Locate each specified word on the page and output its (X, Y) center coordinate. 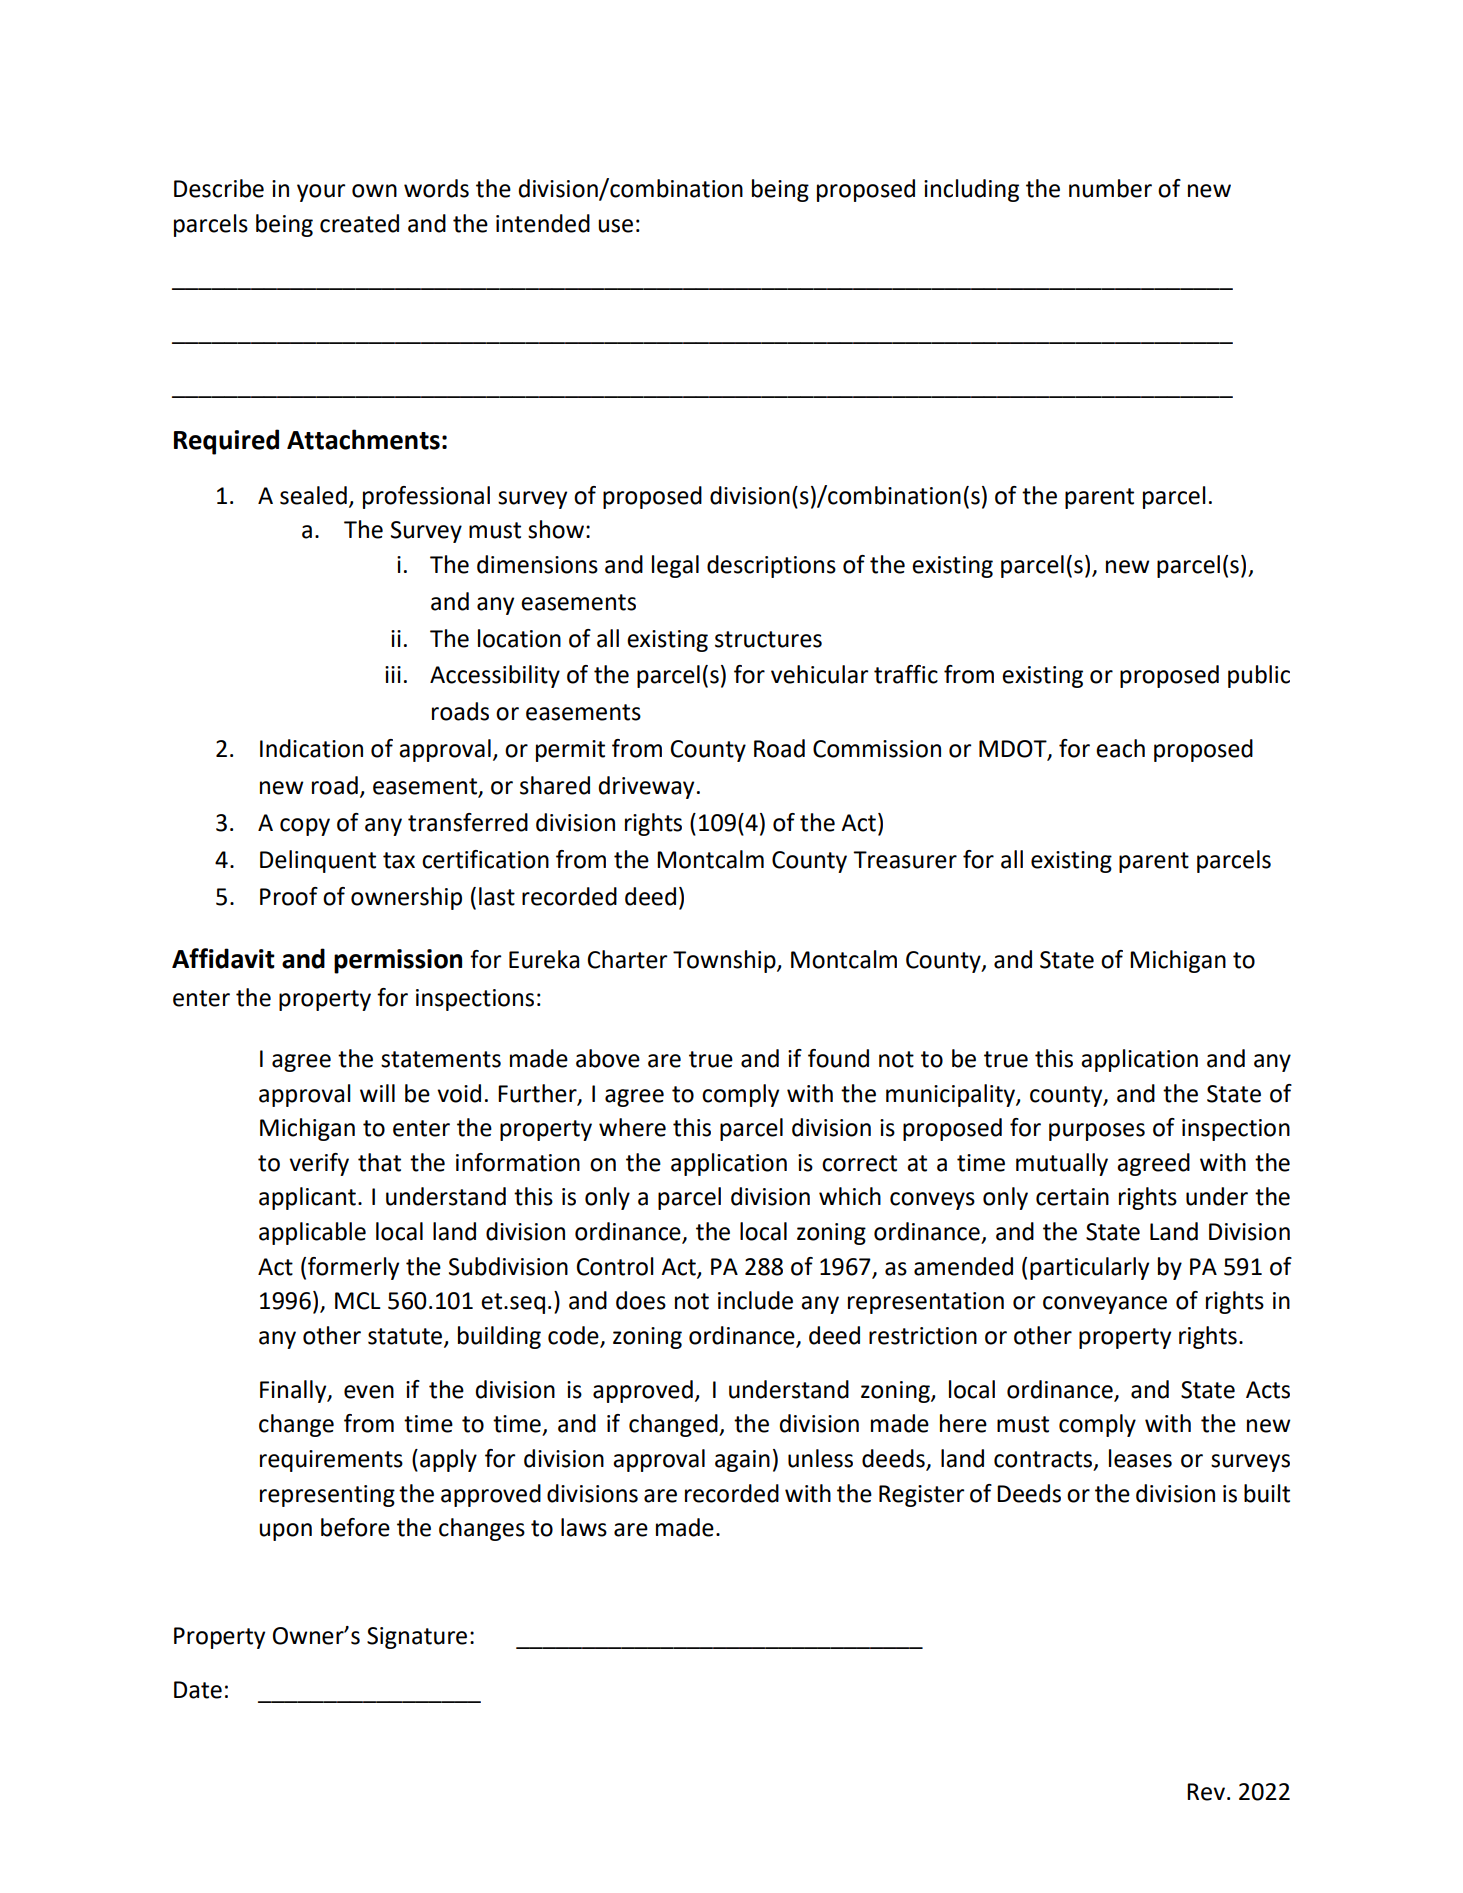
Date (198, 1690)
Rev (1206, 1792)
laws (584, 1527)
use (615, 226)
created (359, 223)
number (1110, 188)
